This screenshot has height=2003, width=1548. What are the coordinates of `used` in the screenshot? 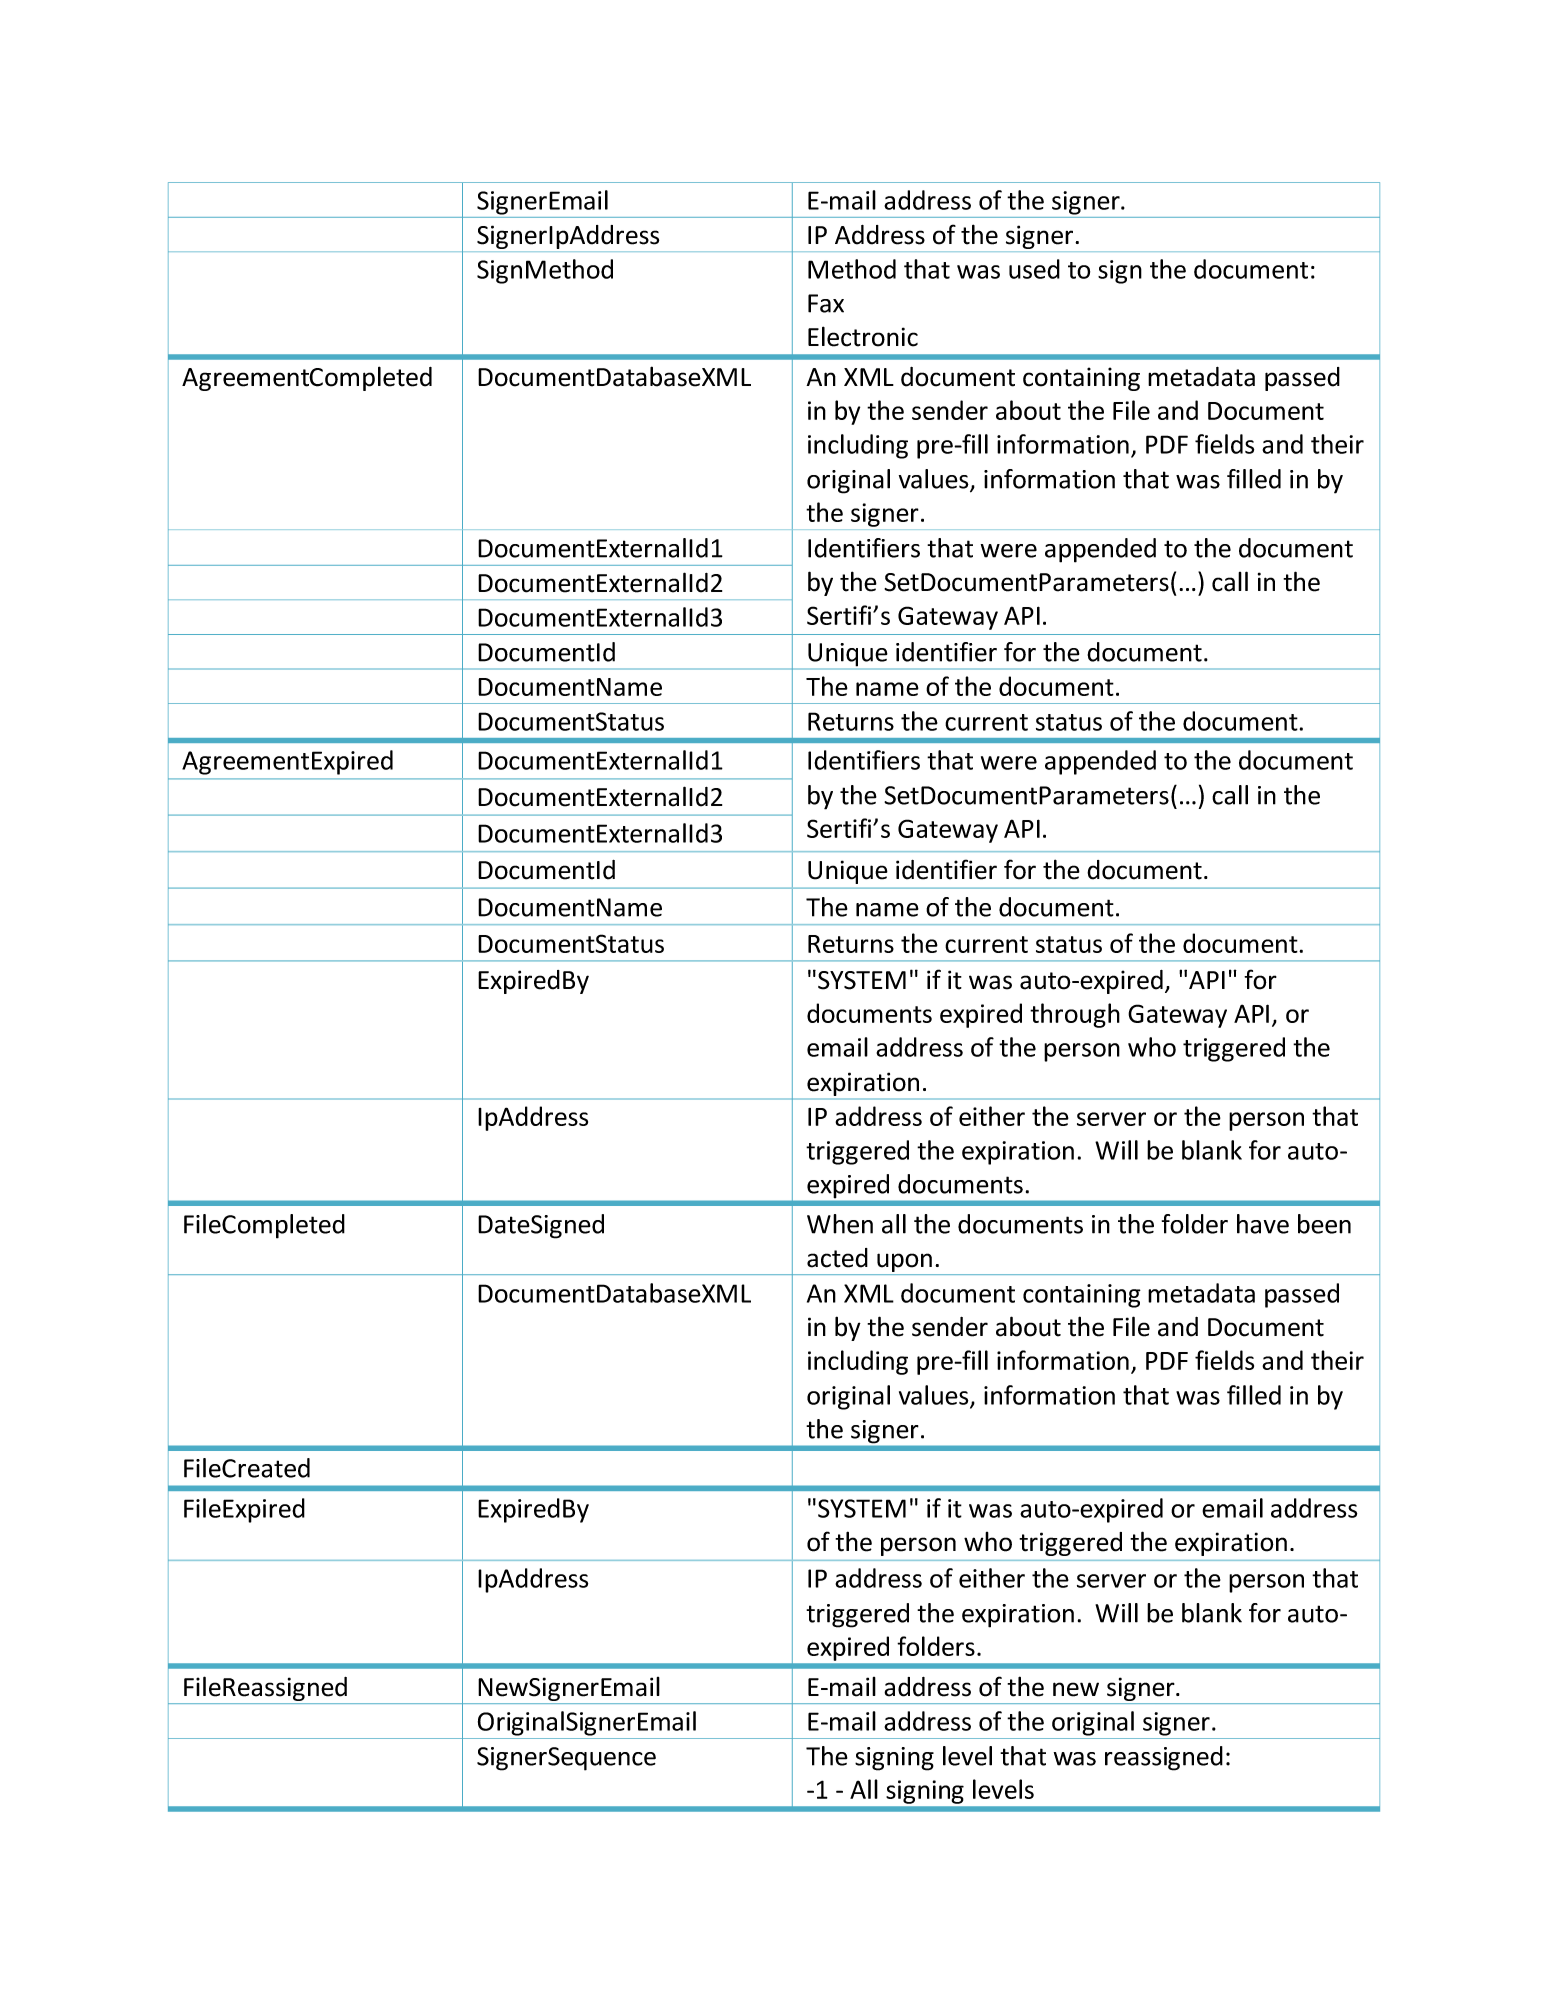 It's located at (1034, 269).
